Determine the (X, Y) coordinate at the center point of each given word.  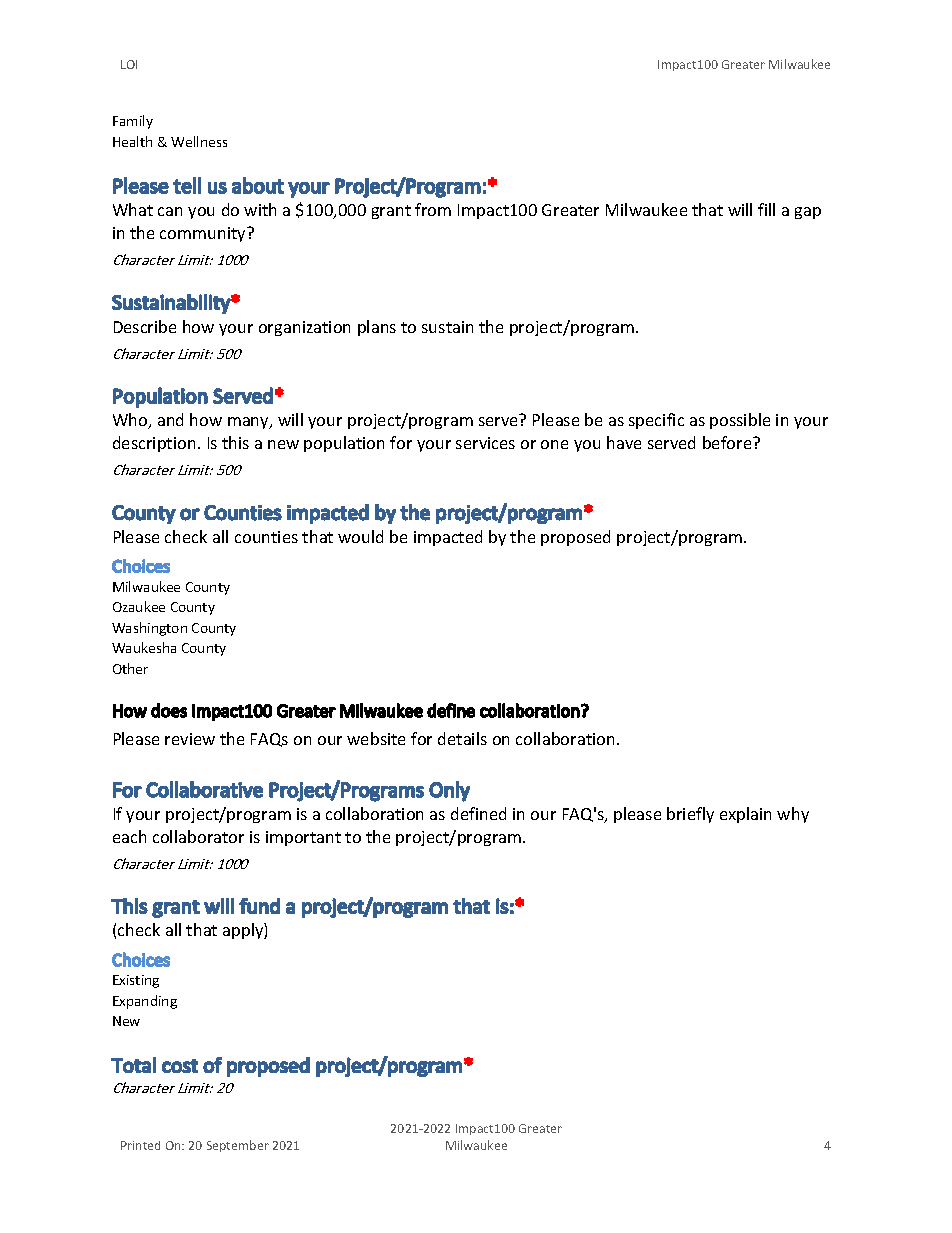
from (433, 209)
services (485, 443)
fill (766, 209)
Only (449, 791)
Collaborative (204, 789)
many (249, 423)
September (238, 1146)
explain (745, 815)
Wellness (199, 141)
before (728, 442)
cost (180, 1066)
